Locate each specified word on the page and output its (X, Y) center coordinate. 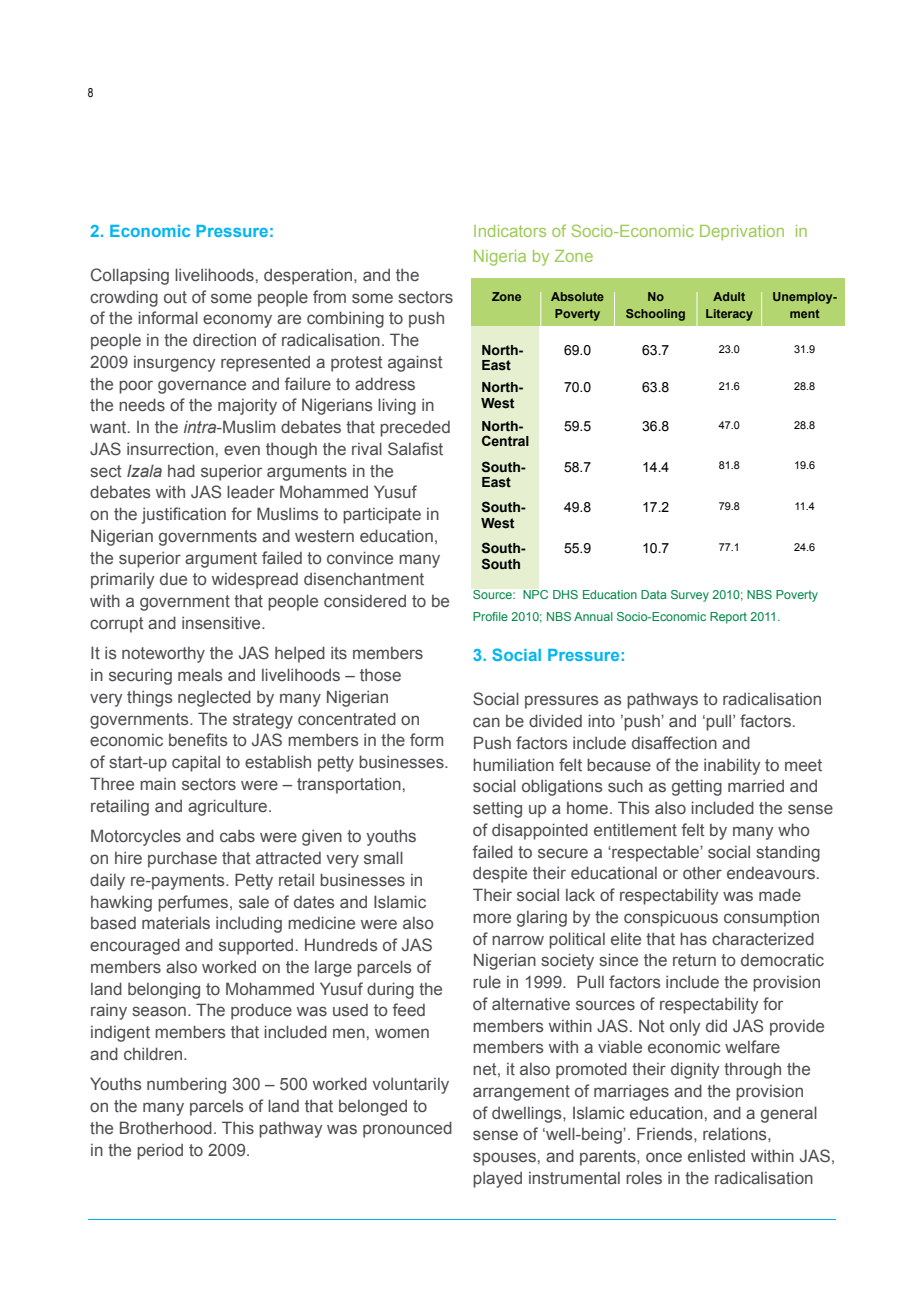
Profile (490, 616)
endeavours (771, 873)
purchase (182, 860)
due (173, 579)
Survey (690, 596)
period (160, 1151)
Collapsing (130, 276)
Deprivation (742, 232)
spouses (504, 1159)
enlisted (716, 1156)
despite (500, 875)
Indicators (510, 231)
